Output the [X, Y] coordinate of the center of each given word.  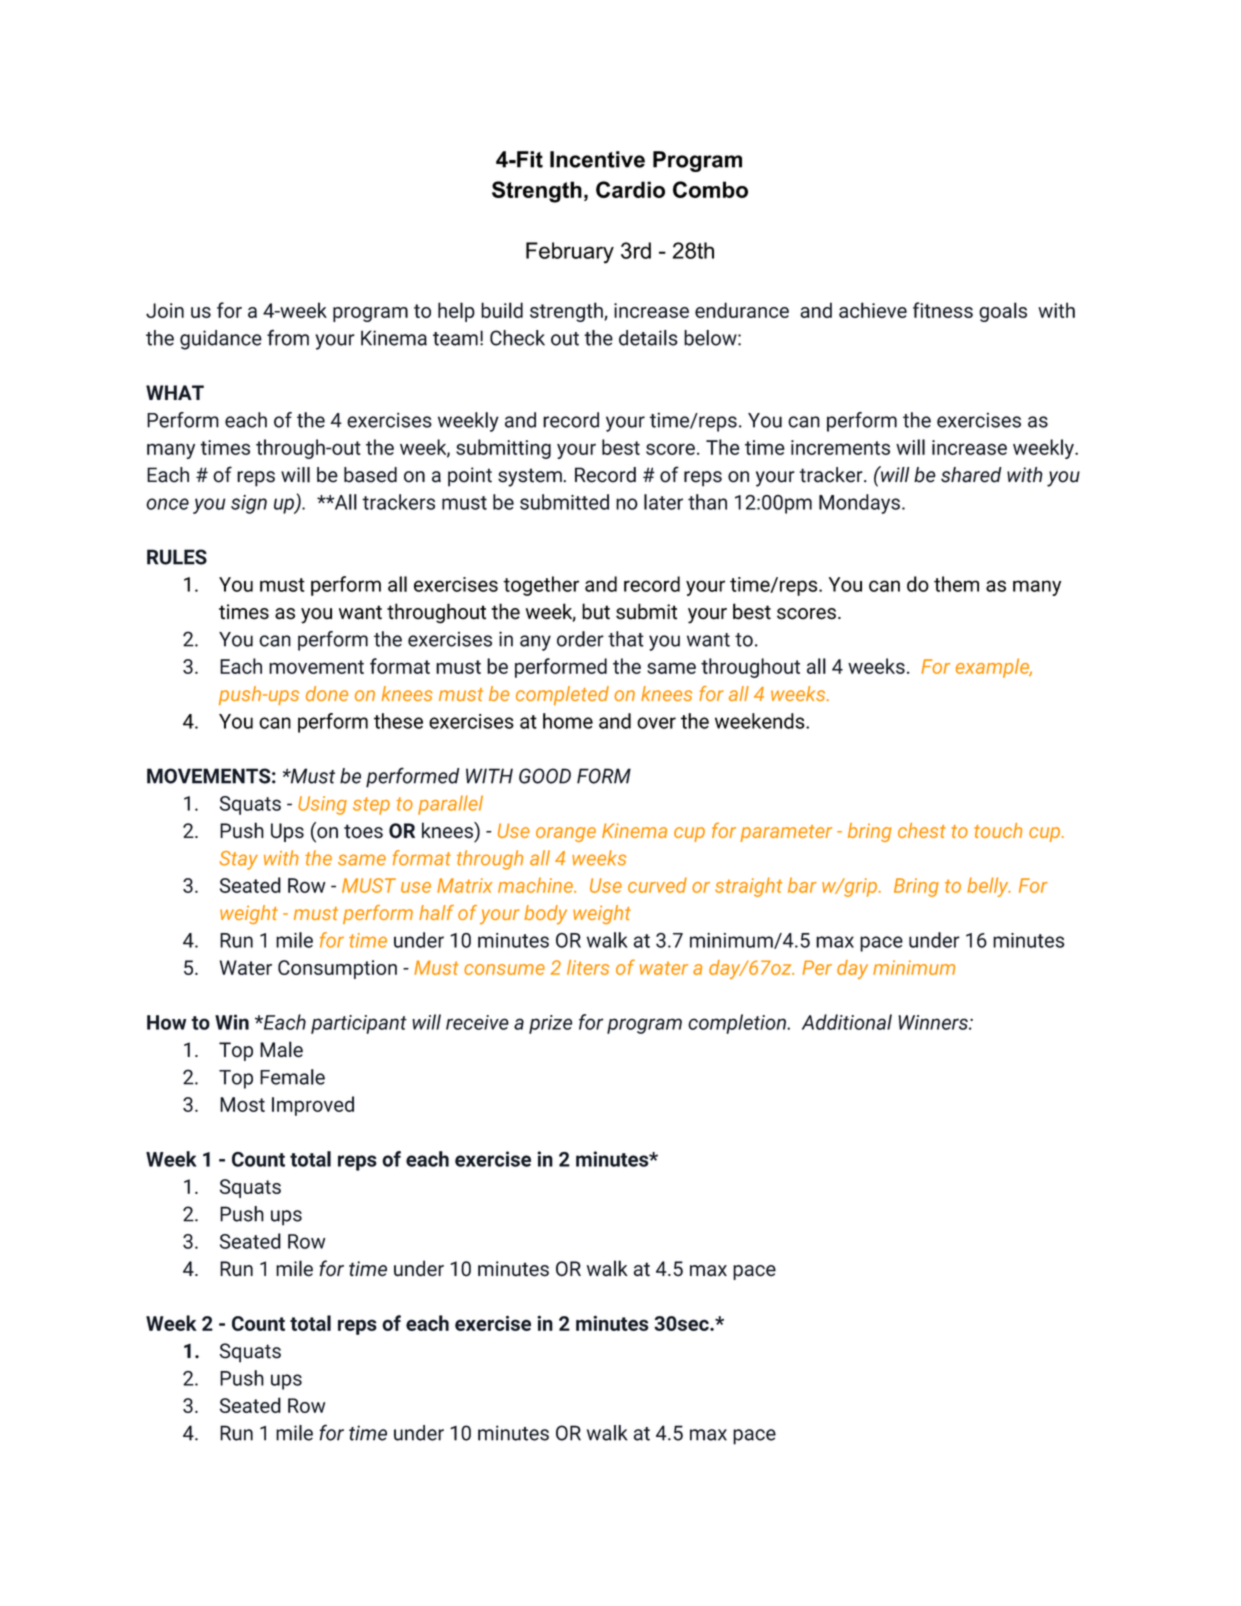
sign [249, 504]
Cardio [630, 189]
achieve [873, 310]
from [288, 337]
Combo [710, 189]
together [541, 586]
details [648, 338]
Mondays [859, 504]
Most [242, 1104]
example [994, 668]
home [568, 721]
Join [165, 310]
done [327, 693]
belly [989, 887]
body [545, 915]
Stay [239, 860]
